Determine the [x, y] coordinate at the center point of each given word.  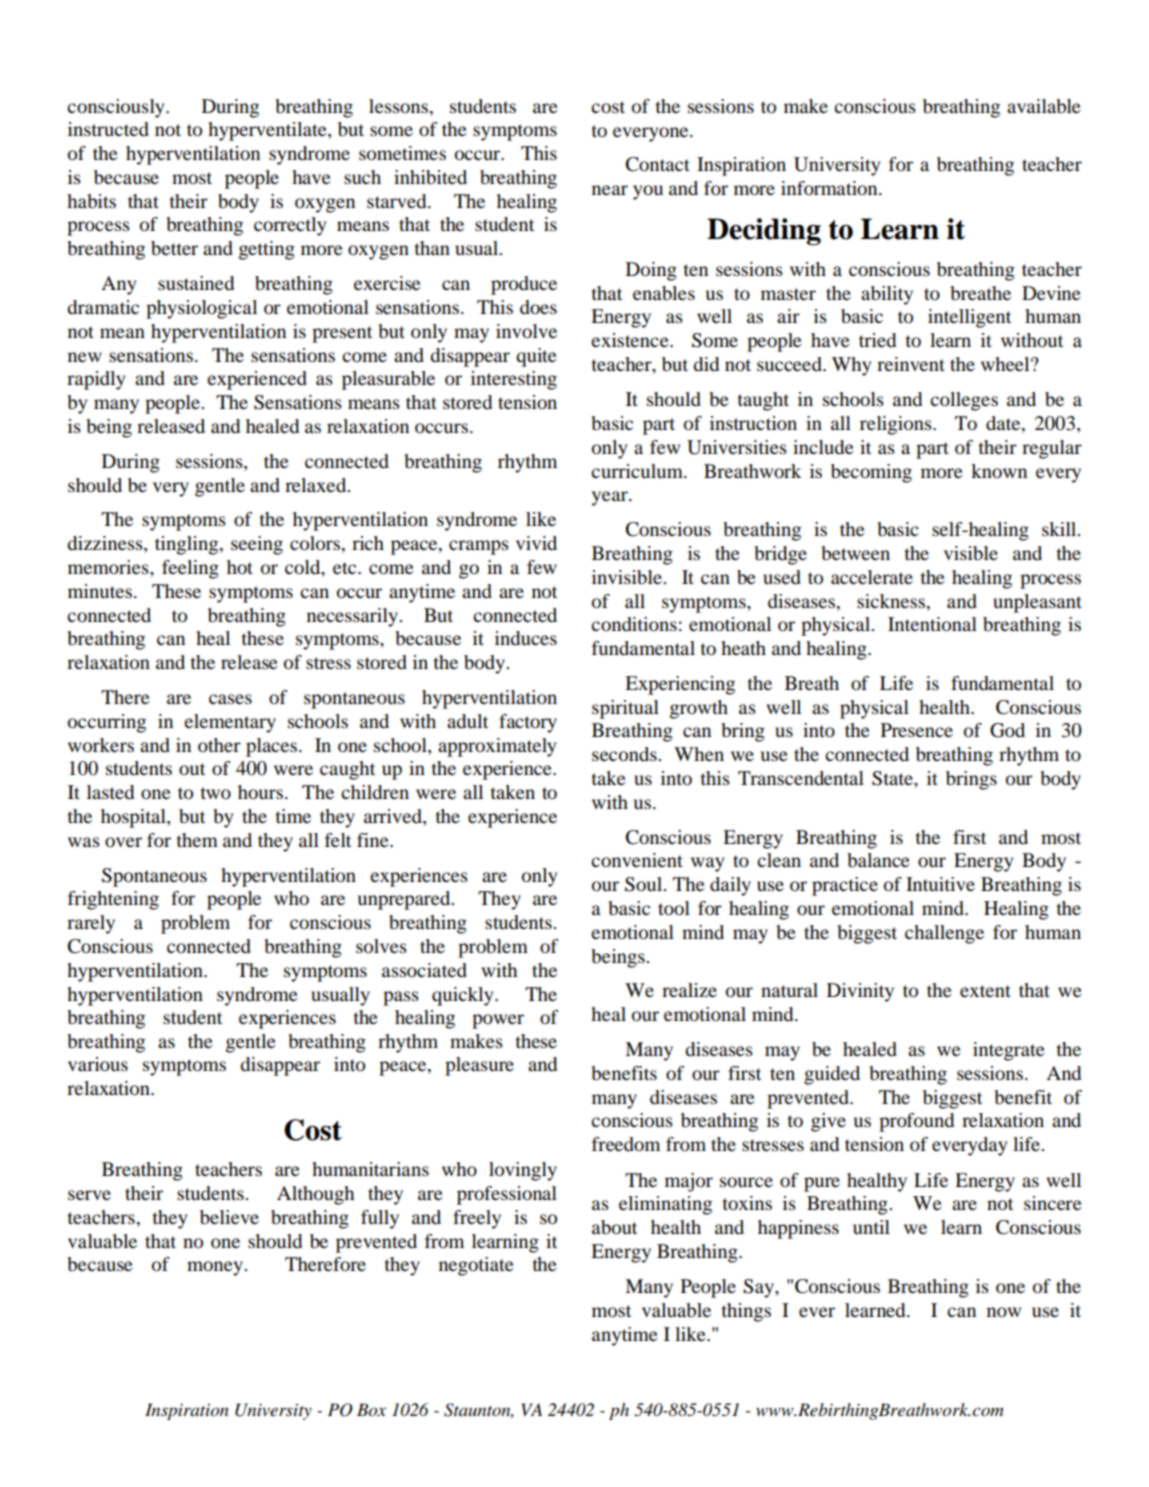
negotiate [476, 1266]
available [1044, 106]
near [610, 190]
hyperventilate [268, 131]
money [216, 1268]
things [746, 1312]
